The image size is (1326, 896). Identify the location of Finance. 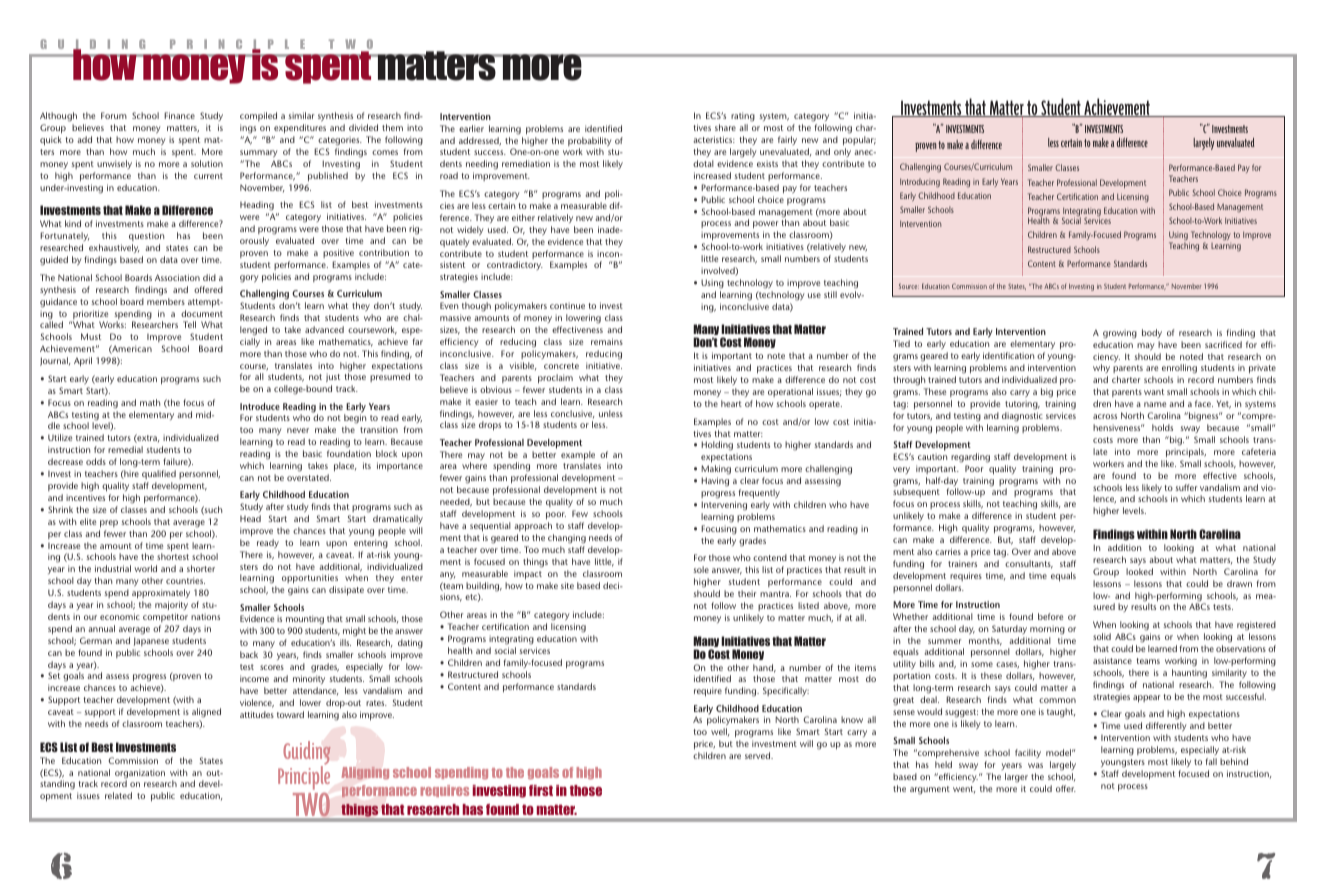
(179, 115).
